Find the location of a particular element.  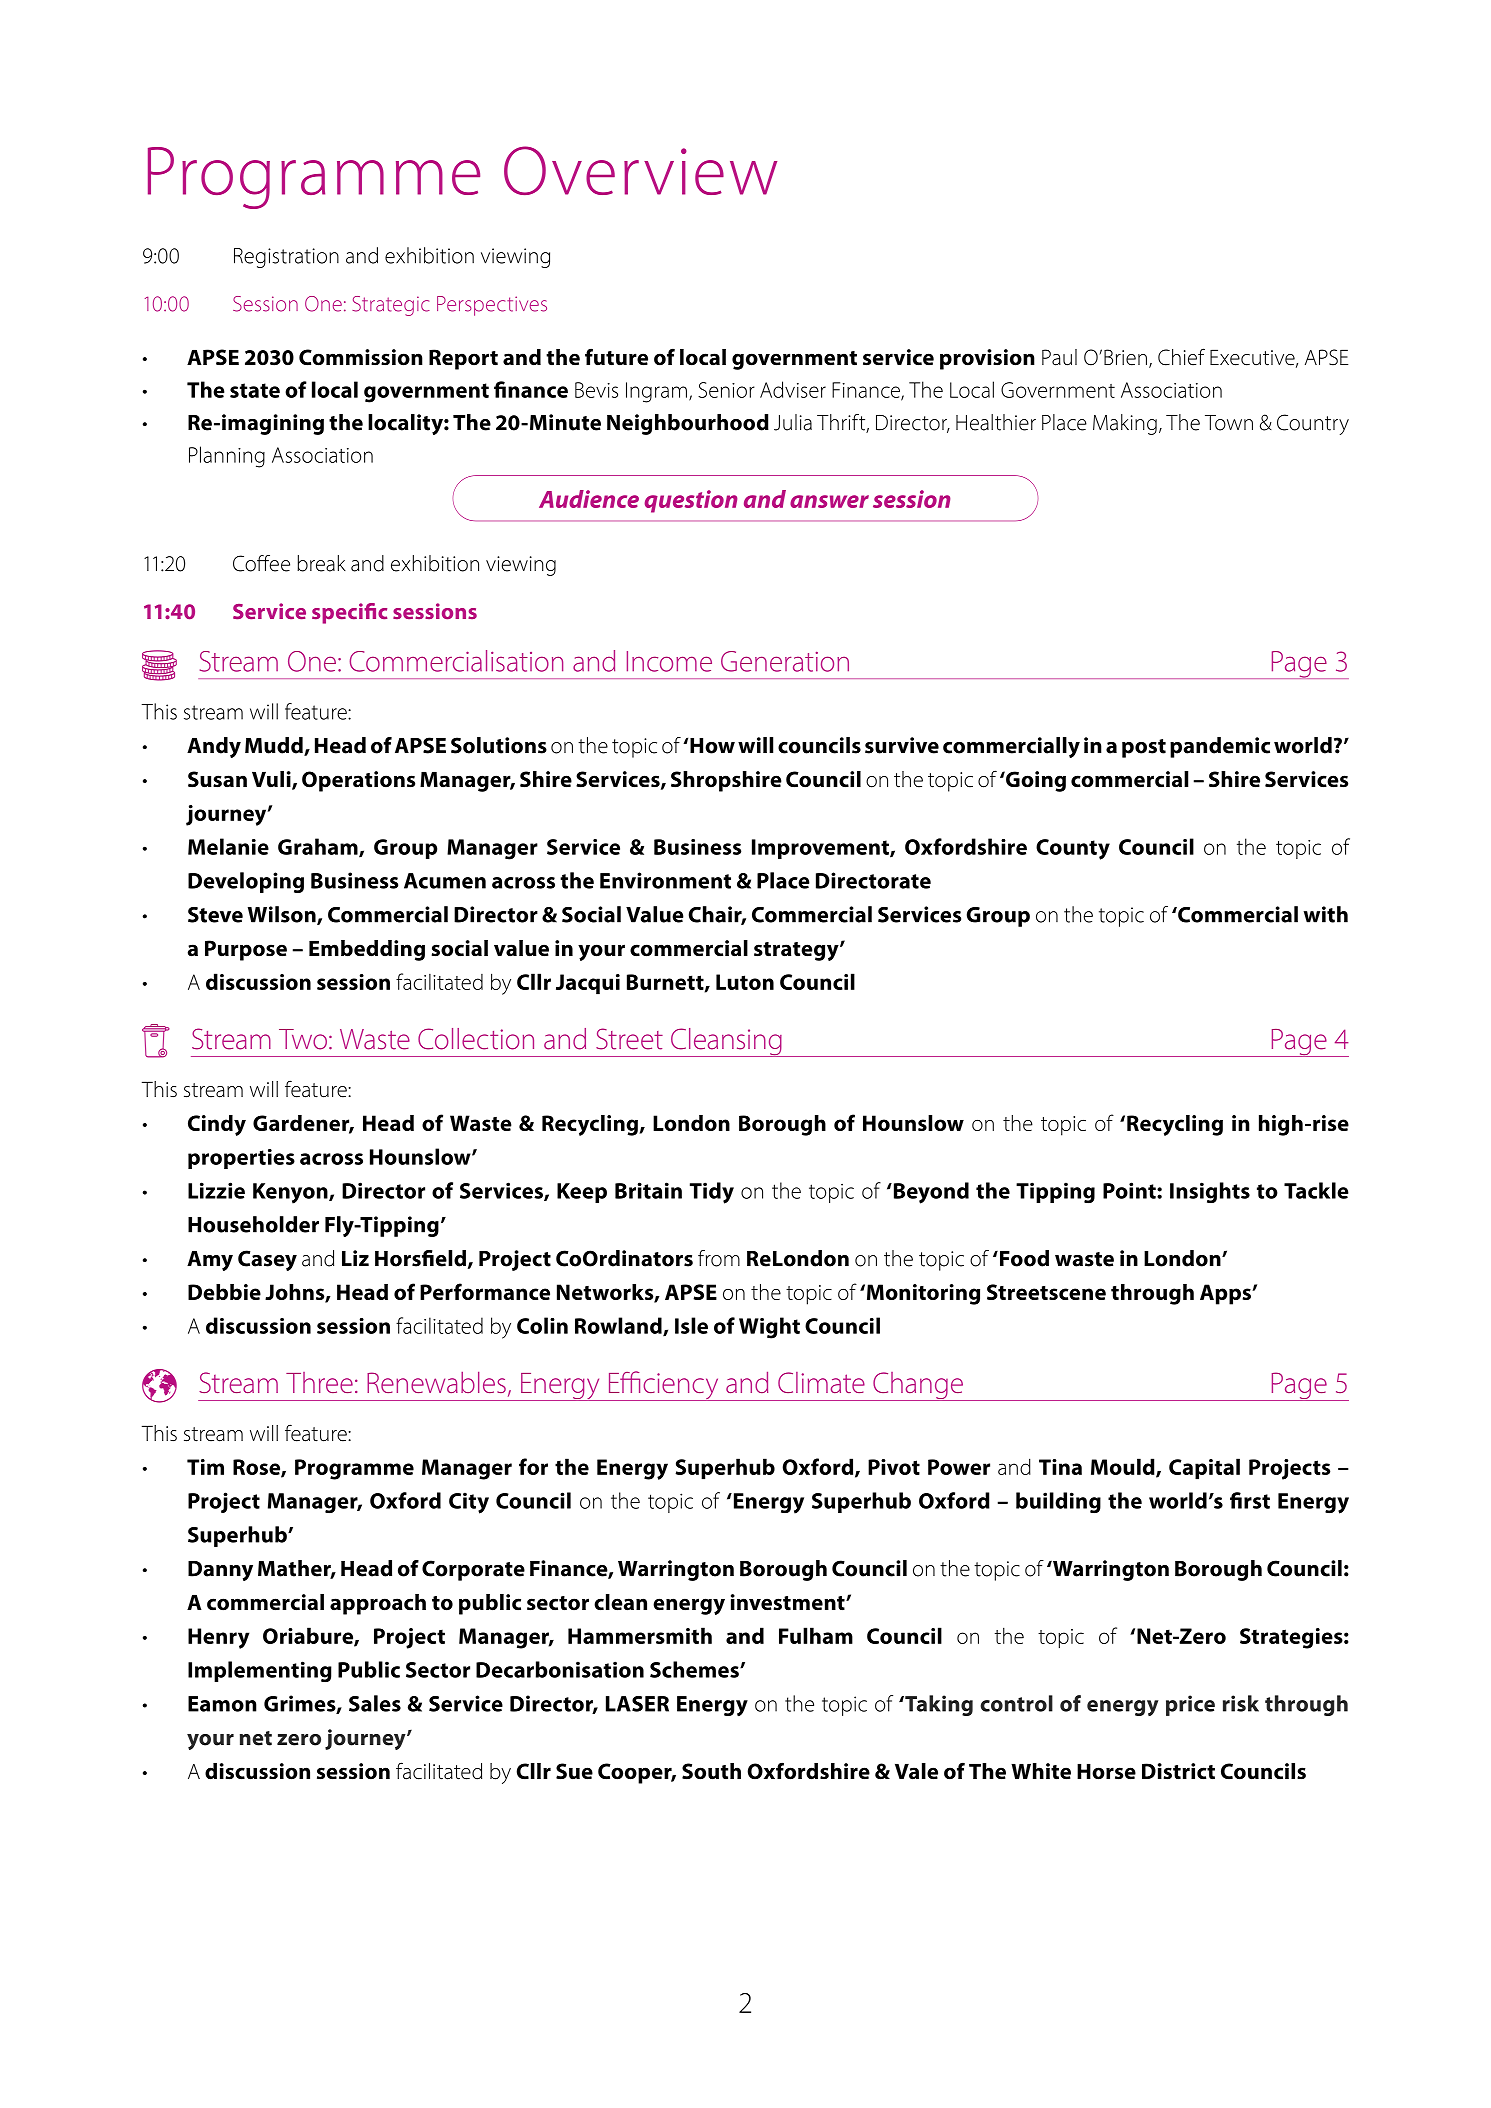

pandemic is located at coordinates (1220, 747).
